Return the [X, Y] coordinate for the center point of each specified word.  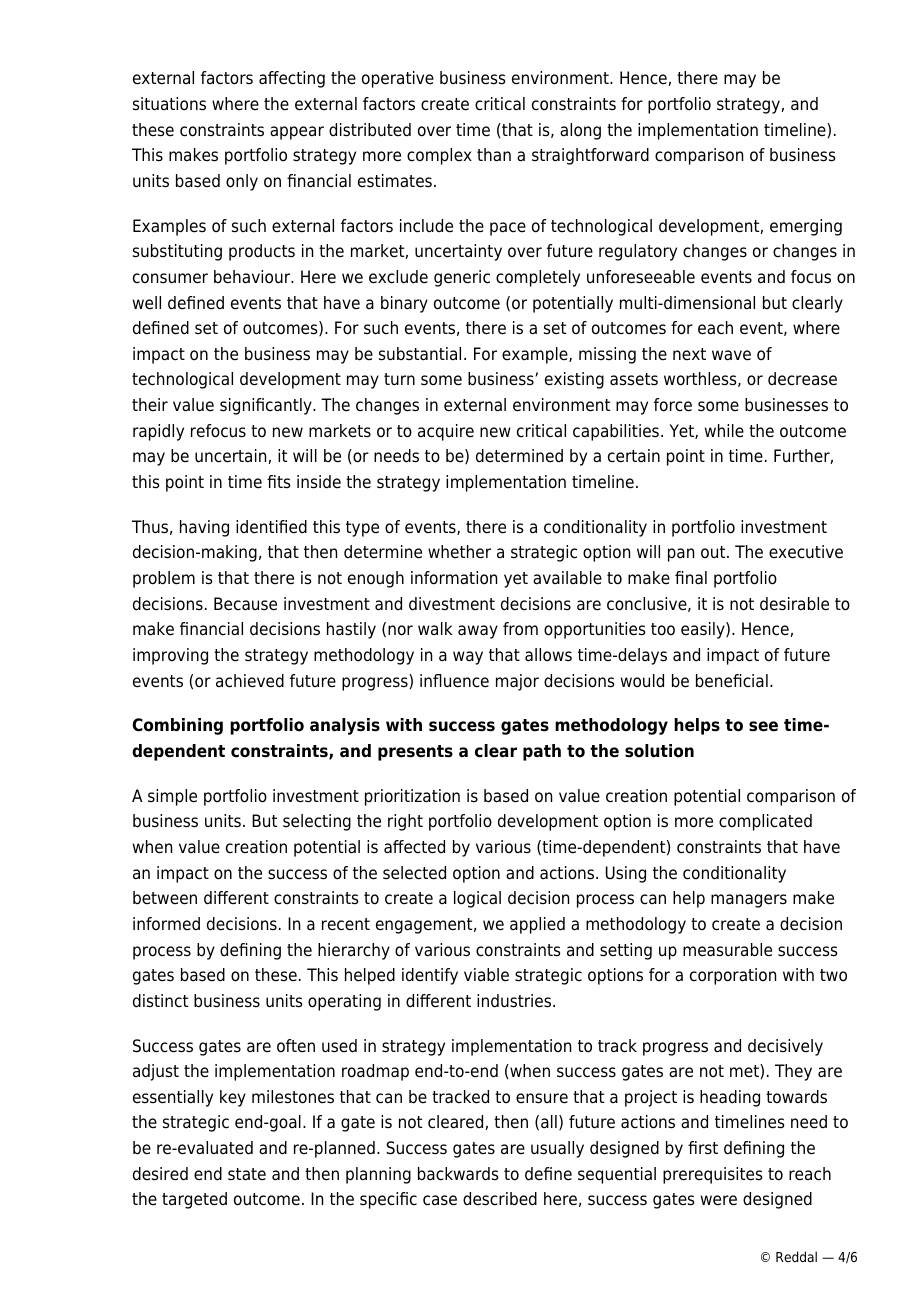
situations [169, 104]
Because [245, 604]
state [247, 1174]
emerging [806, 227]
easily [704, 630]
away [478, 632]
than [494, 155]
